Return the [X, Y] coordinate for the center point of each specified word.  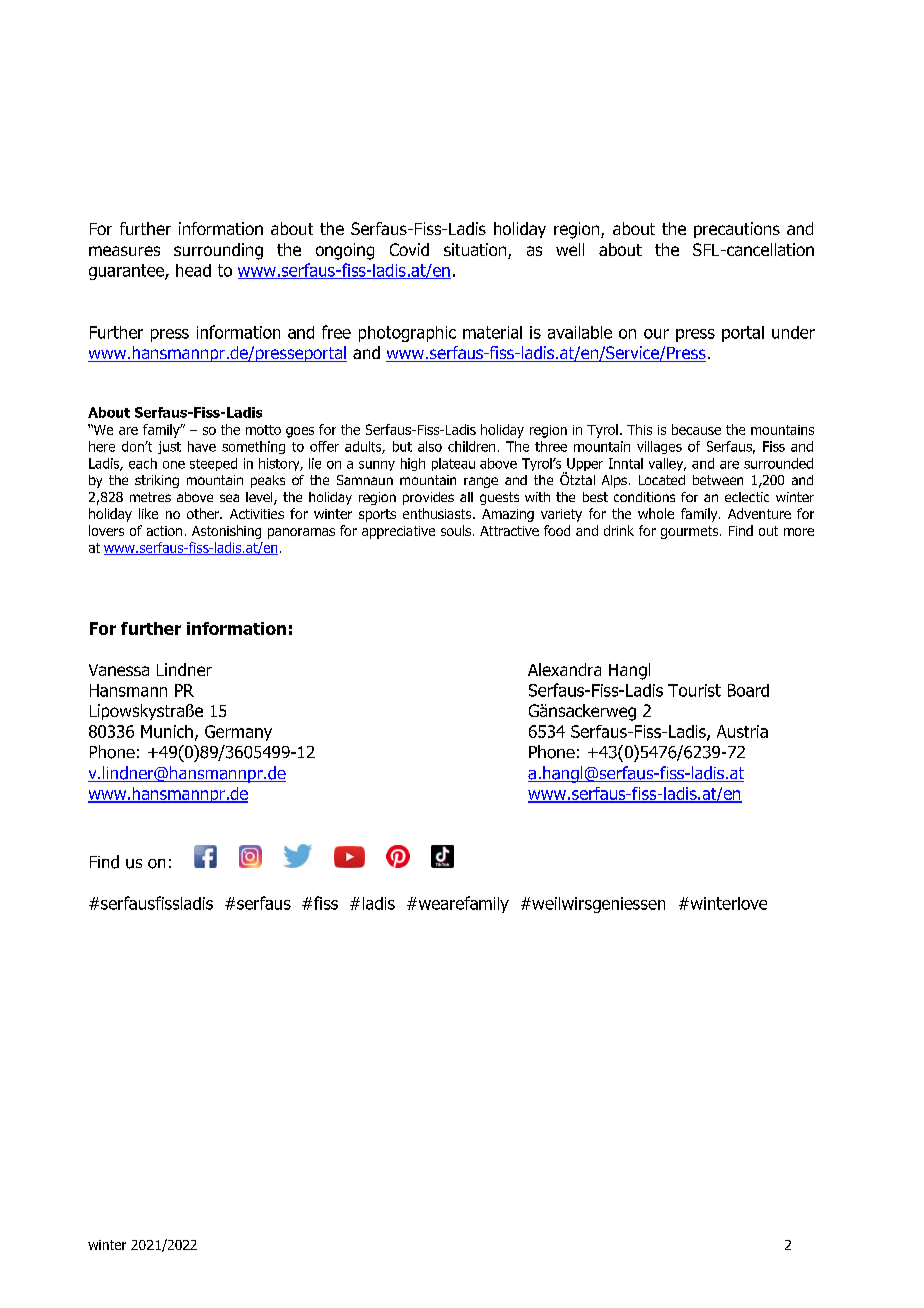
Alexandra [564, 669]
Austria [742, 731]
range [481, 482]
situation [476, 251]
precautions [737, 230]
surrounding [218, 251]
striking [157, 481]
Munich [167, 731]
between [718, 480]
